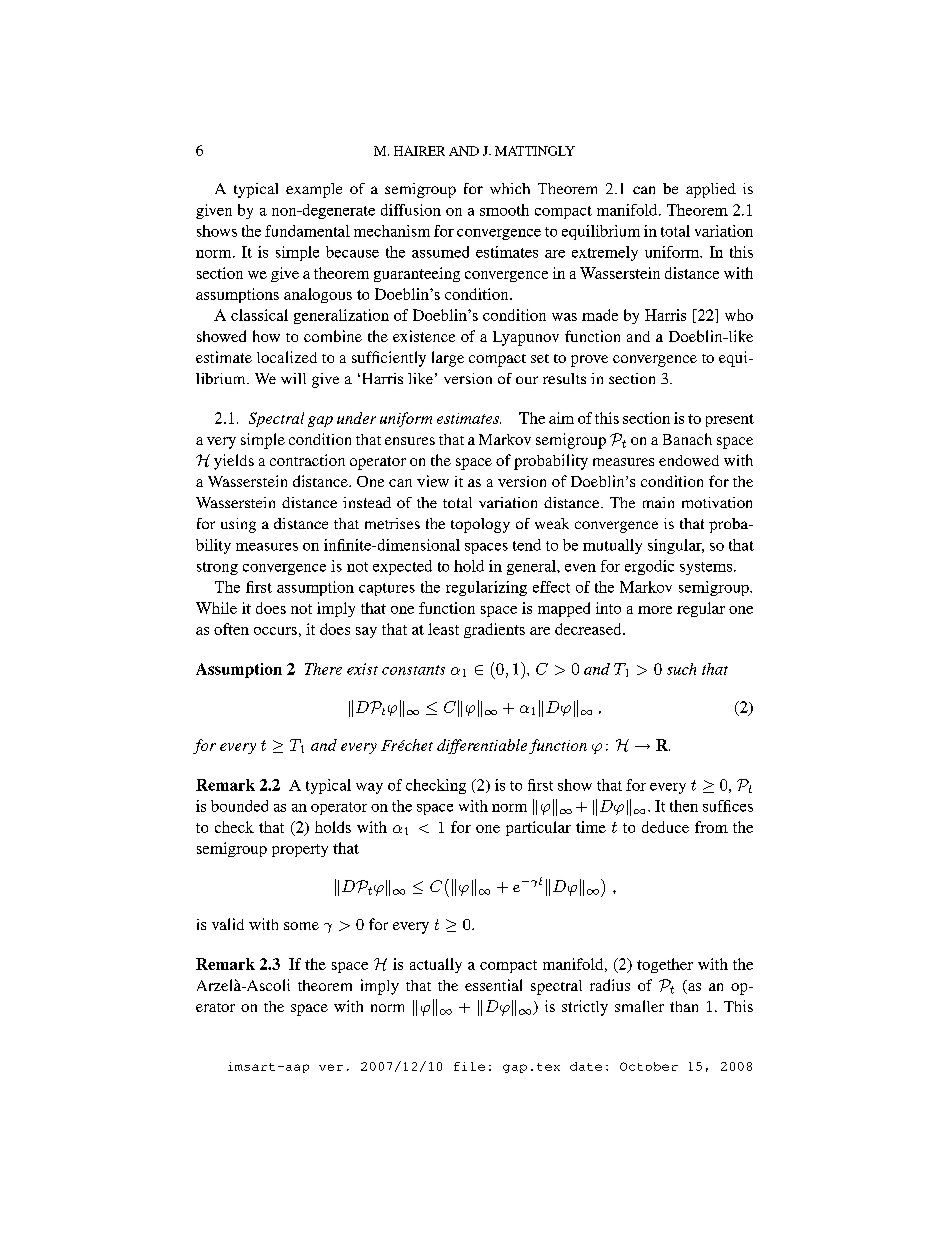 Image resolution: width=952 pixels, height=1233 pixels. What do you see at coordinates (482, 746) in the document?
I see `differentiable` at bounding box center [482, 746].
